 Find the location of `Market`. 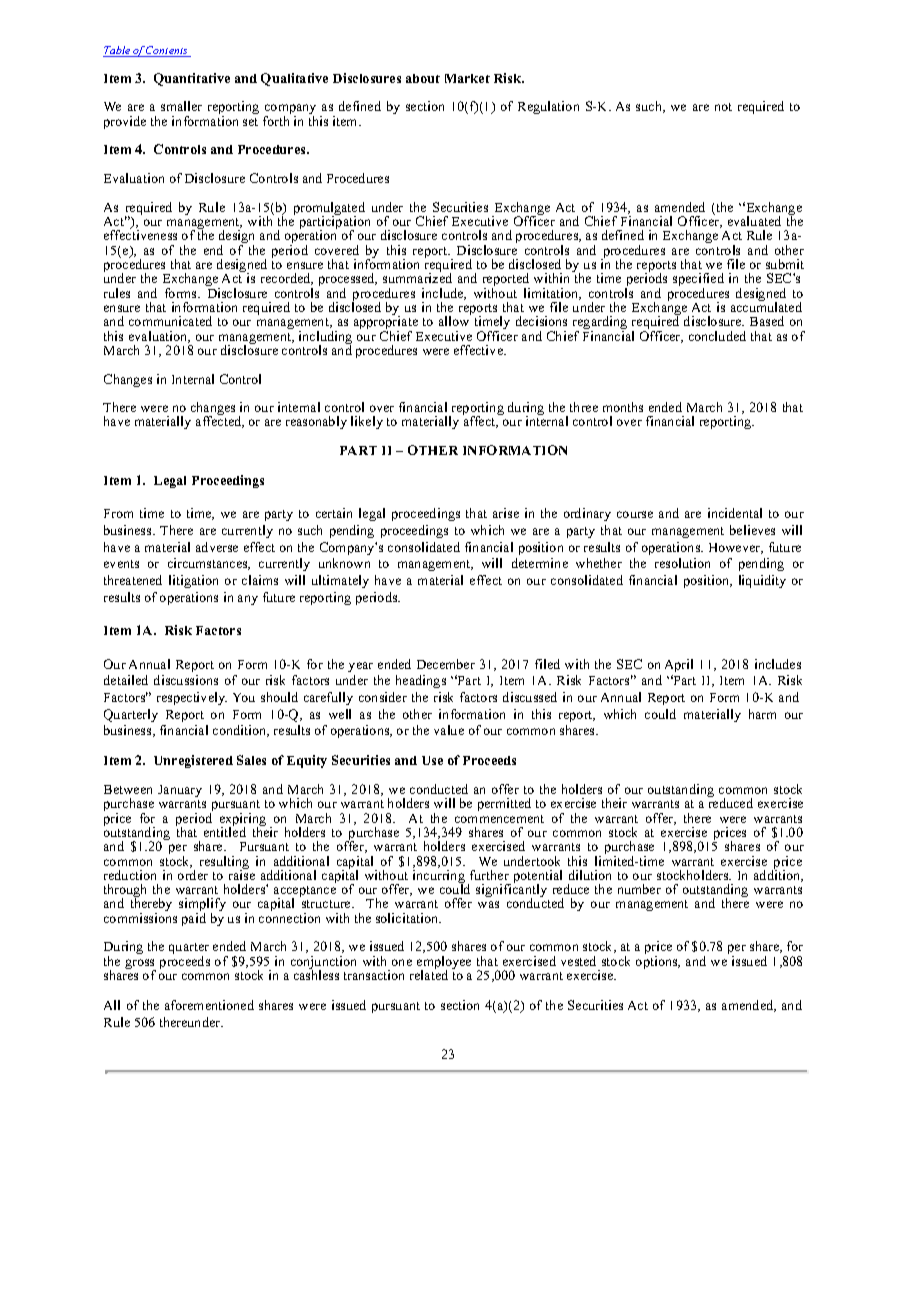

Market is located at coordinates (467, 78).
